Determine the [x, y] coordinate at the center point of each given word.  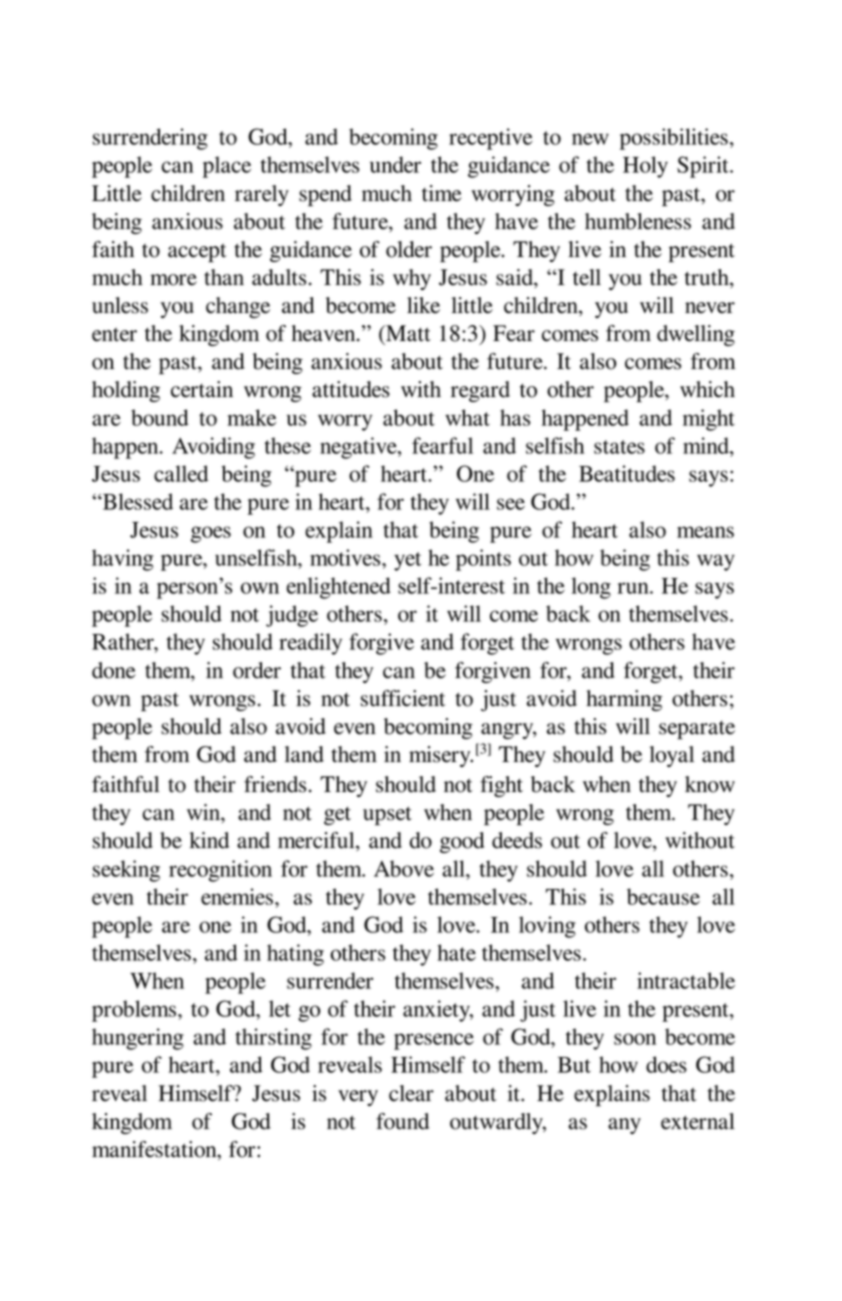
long [591, 588]
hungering [138, 1039]
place [227, 167]
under [395, 164]
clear [411, 1093]
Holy [645, 167]
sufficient [403, 698]
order [257, 670]
